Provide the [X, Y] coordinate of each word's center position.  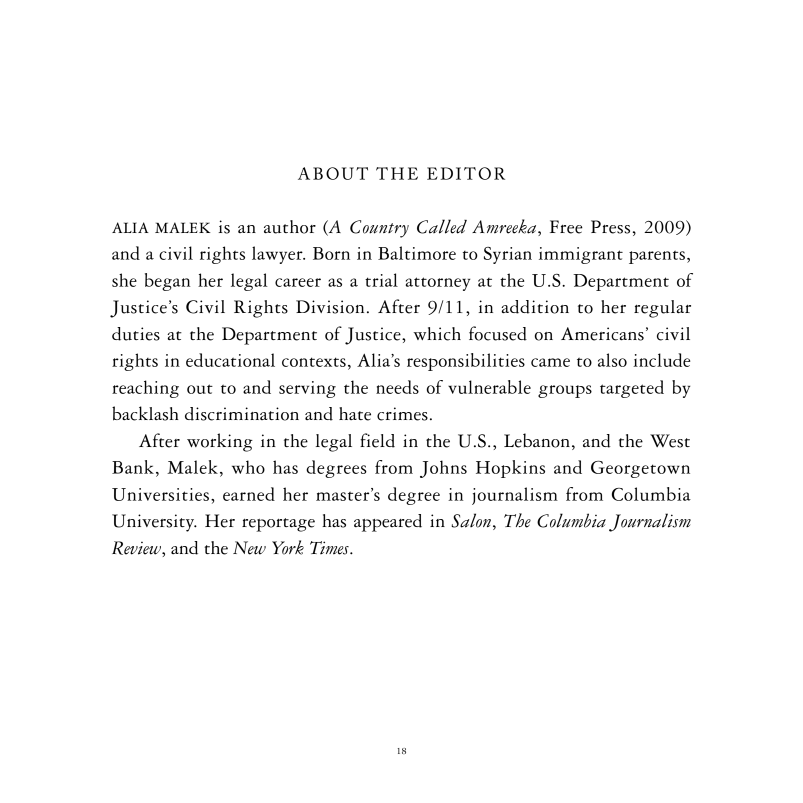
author [290, 227]
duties [136, 334]
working [220, 442]
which [437, 334]
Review [137, 548]
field [377, 440]
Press [610, 227]
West [670, 441]
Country [379, 229]
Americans [602, 334]
